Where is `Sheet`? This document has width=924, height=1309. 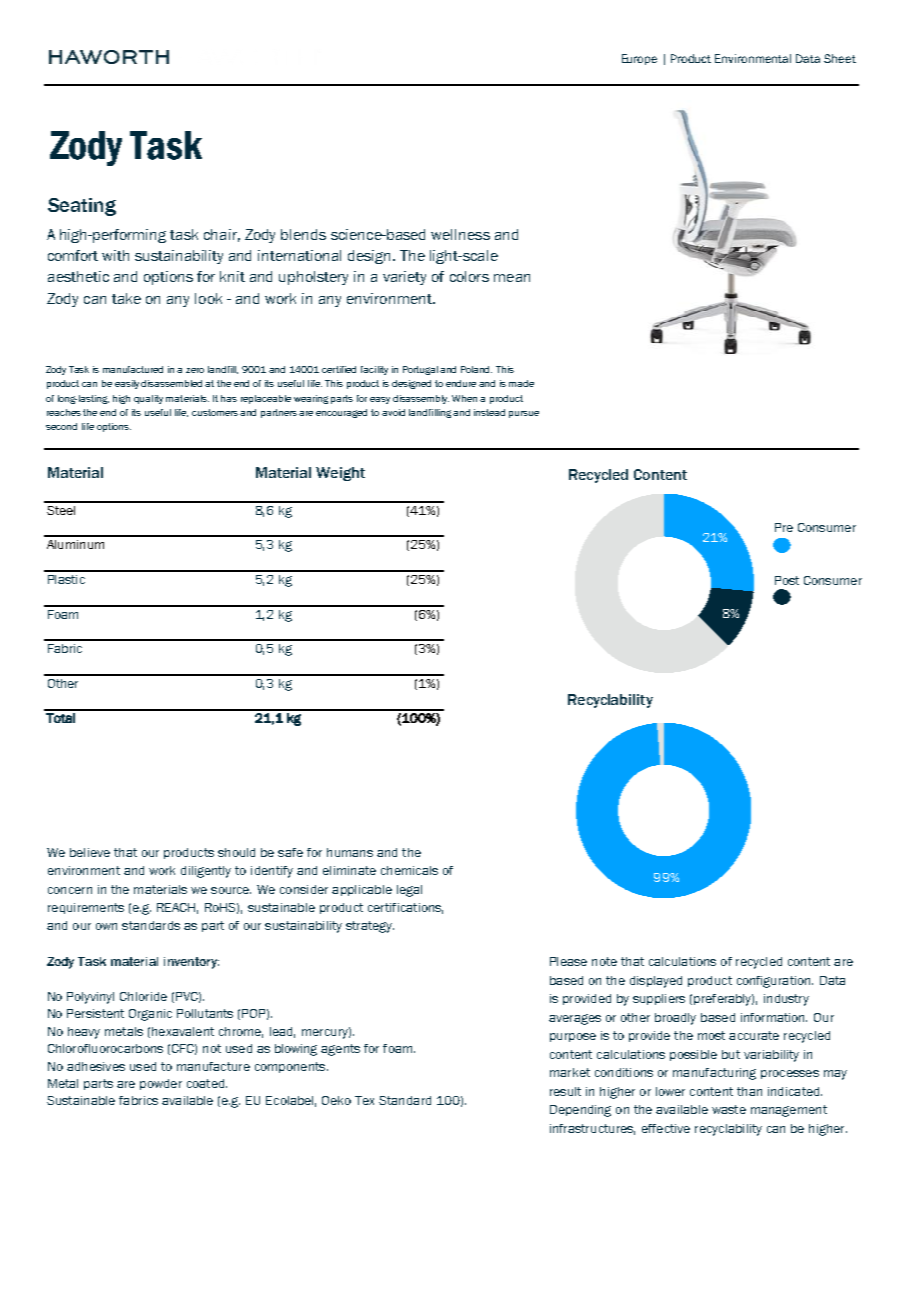
Sheet is located at coordinates (840, 58).
